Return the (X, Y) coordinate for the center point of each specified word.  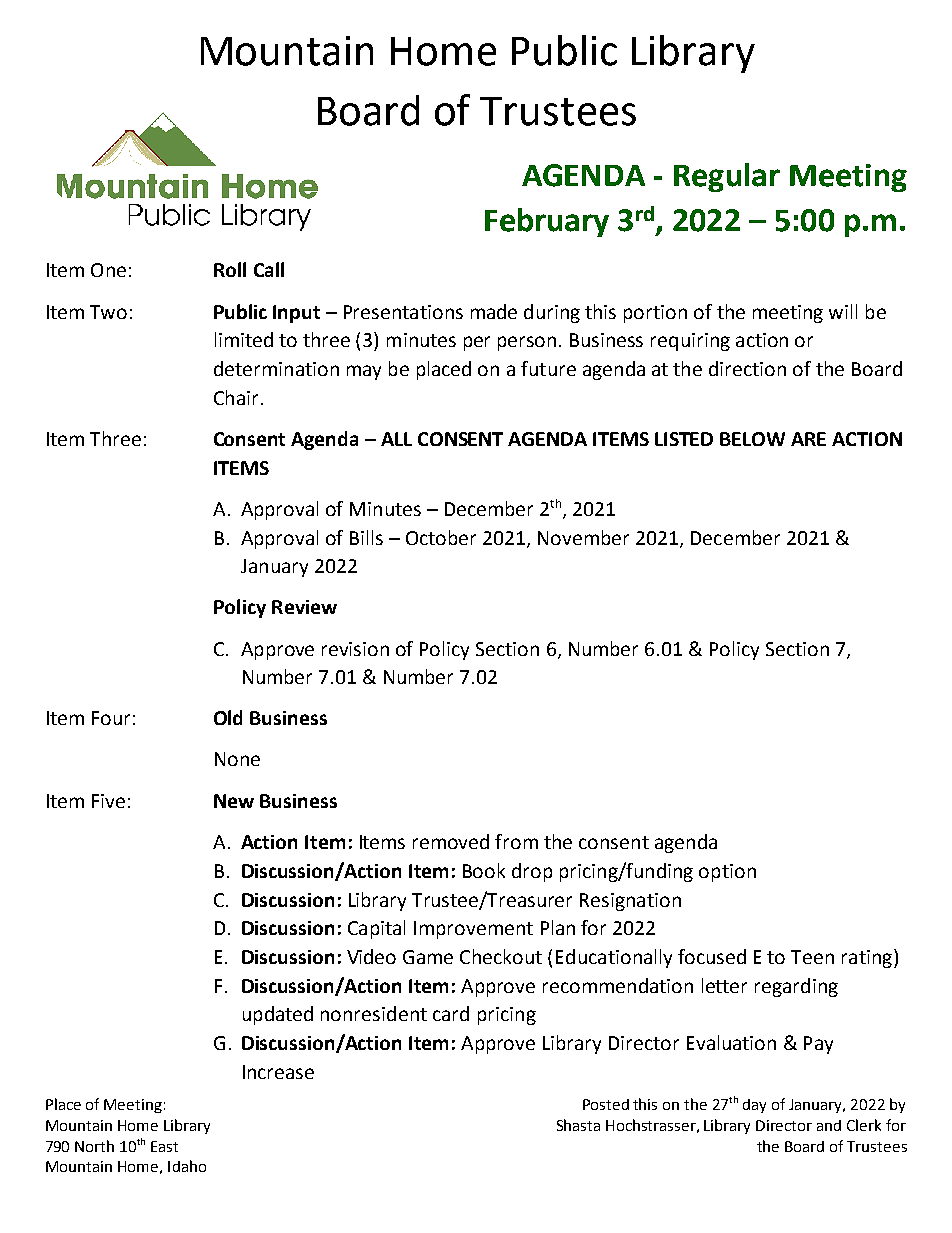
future (548, 368)
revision (355, 649)
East (164, 1146)
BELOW (752, 439)
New (234, 801)
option (727, 873)
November (583, 537)
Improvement (473, 930)
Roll (230, 269)
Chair (236, 397)
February (547, 222)
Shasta (578, 1125)
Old (228, 717)
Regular (727, 177)
